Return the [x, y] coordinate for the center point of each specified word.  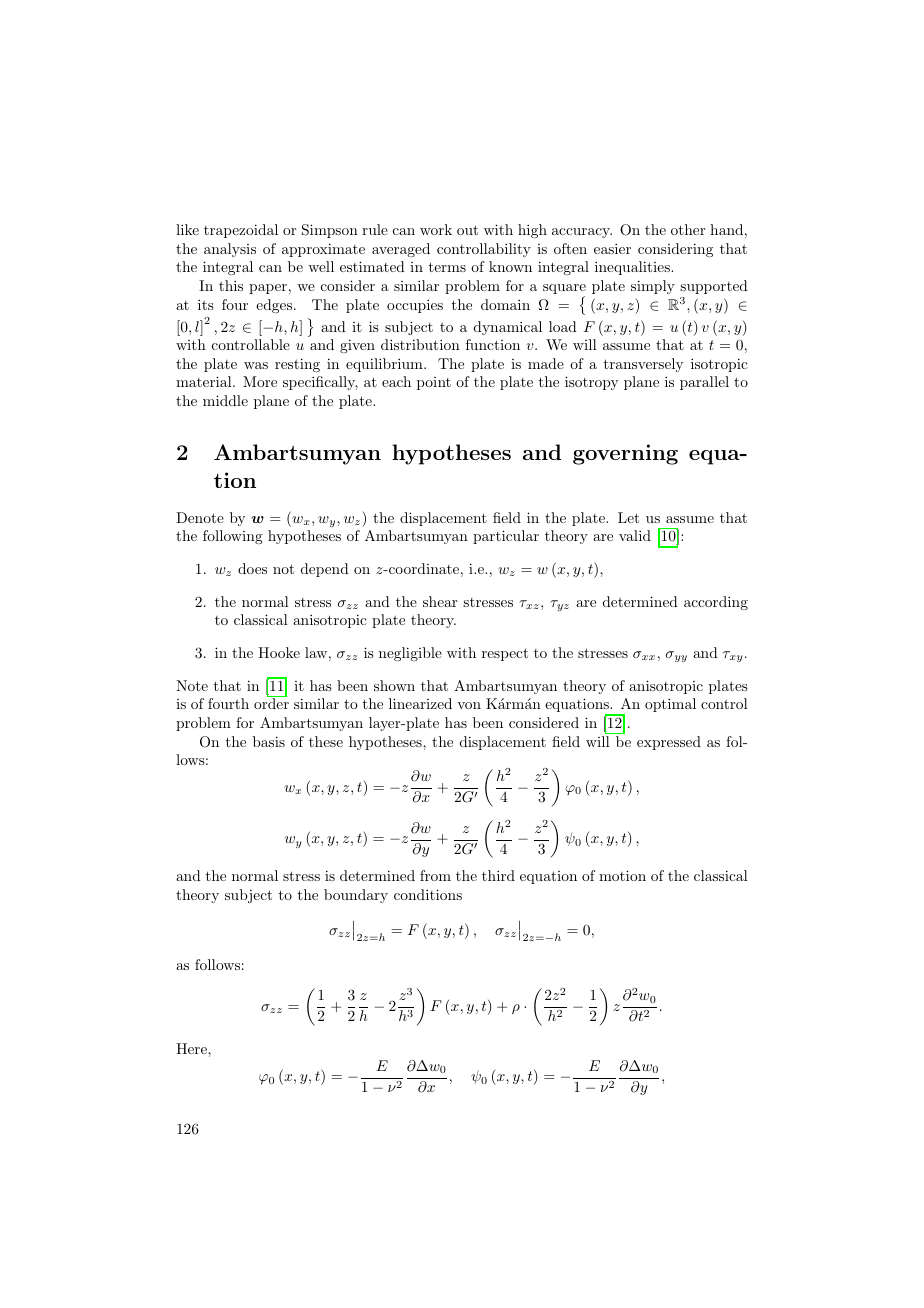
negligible [410, 654]
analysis [230, 250]
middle [225, 400]
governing [625, 454]
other [688, 229]
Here [192, 1048]
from [435, 875]
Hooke [279, 652]
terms [447, 267]
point [434, 383]
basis [269, 741]
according [716, 603]
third [498, 875]
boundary [356, 896]
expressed [669, 743]
